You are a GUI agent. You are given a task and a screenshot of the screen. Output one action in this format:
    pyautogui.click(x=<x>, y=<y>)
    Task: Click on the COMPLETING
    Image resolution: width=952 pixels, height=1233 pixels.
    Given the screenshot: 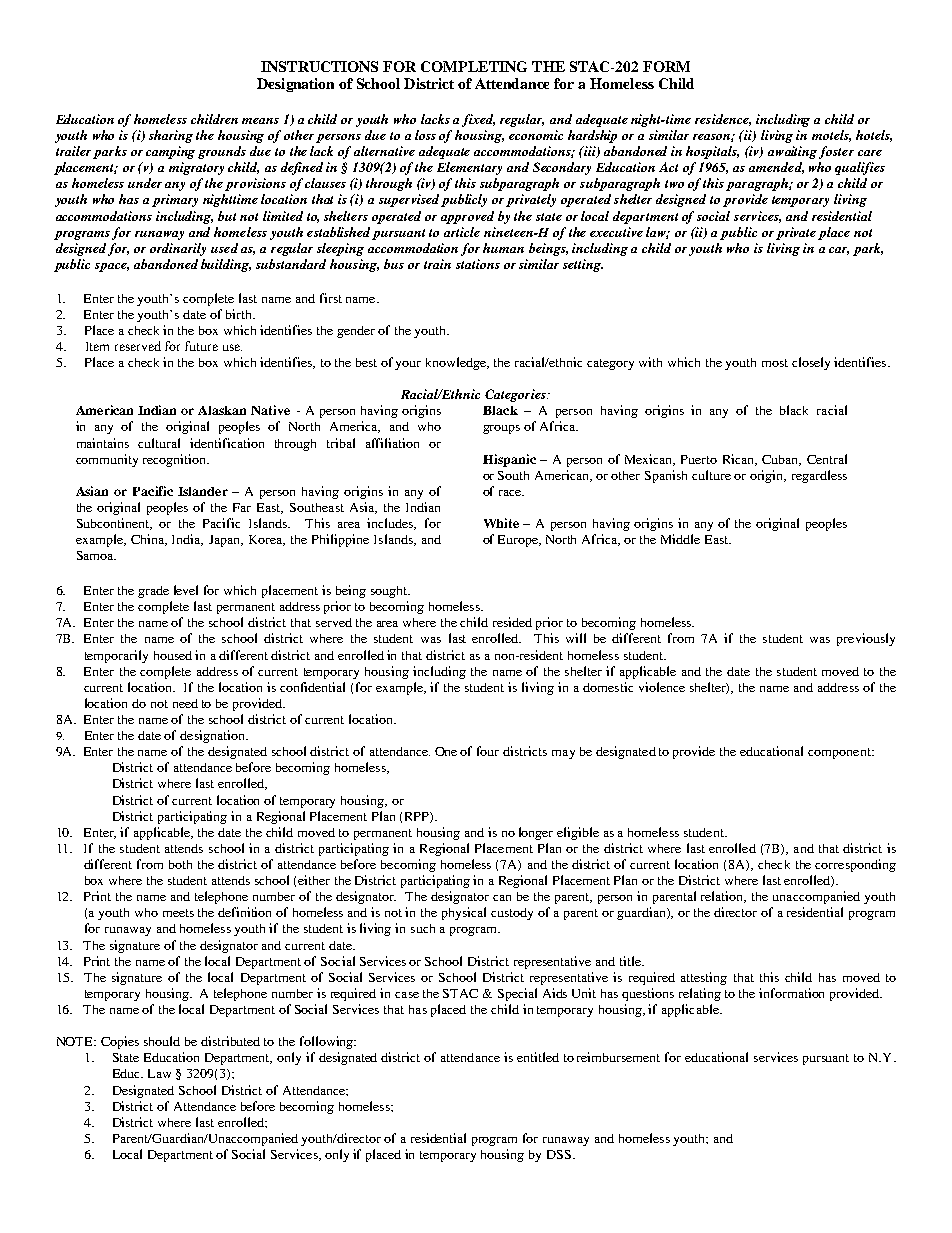 What is the action you would take?
    pyautogui.click(x=474, y=66)
